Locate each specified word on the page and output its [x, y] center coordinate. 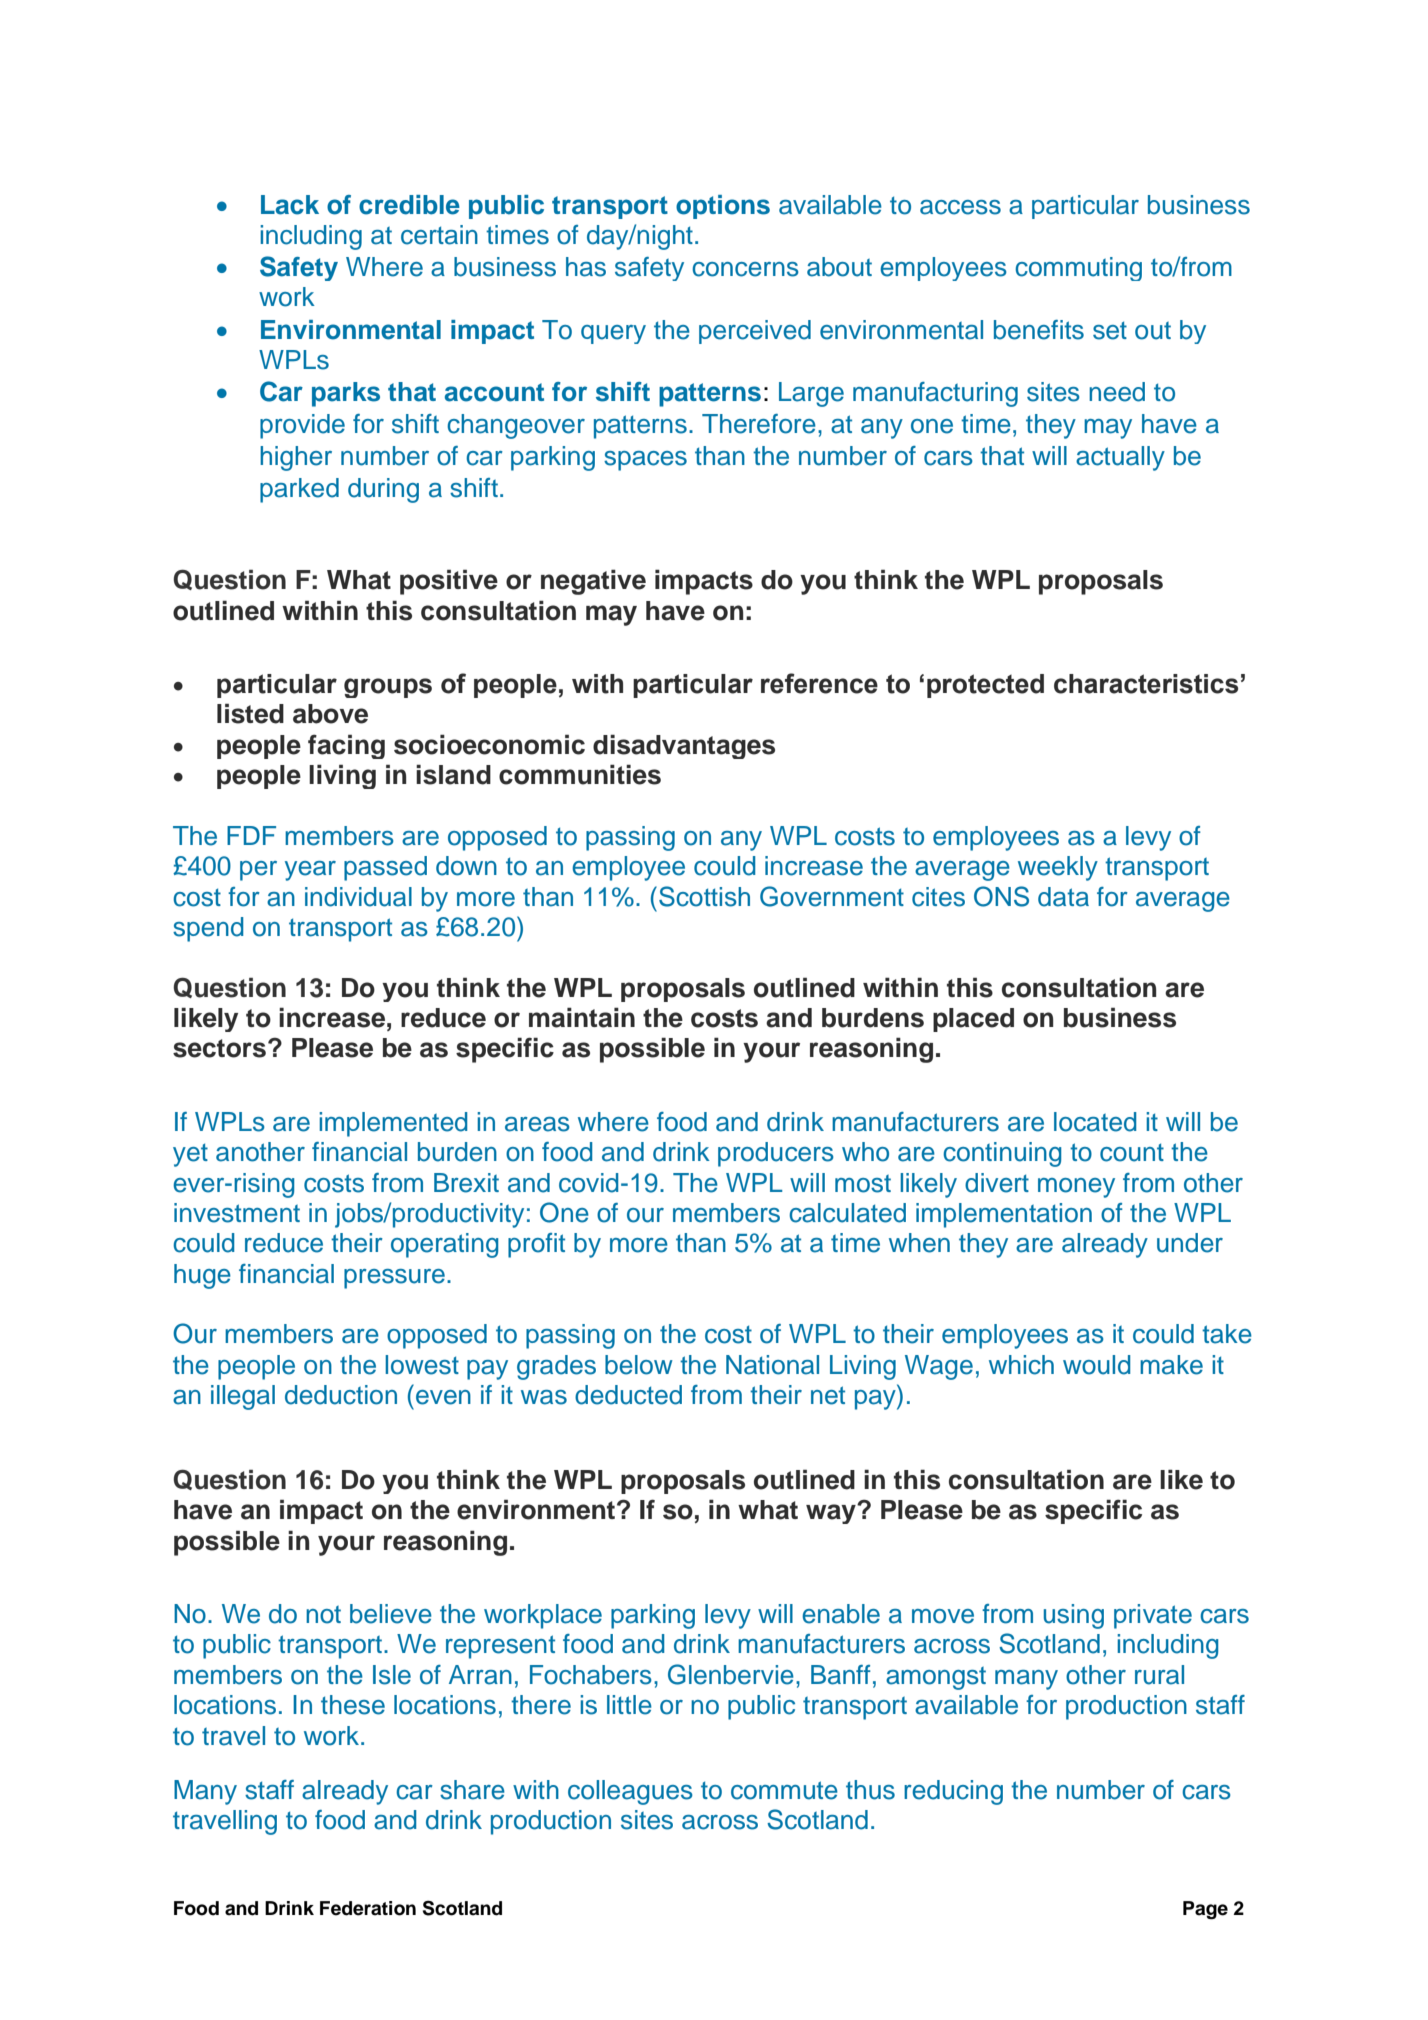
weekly [1058, 868]
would [1096, 1365]
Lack [290, 205]
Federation [368, 1908]
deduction [341, 1395]
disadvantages [684, 746]
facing [346, 746]
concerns [745, 269]
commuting [1078, 269]
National [772, 1365]
